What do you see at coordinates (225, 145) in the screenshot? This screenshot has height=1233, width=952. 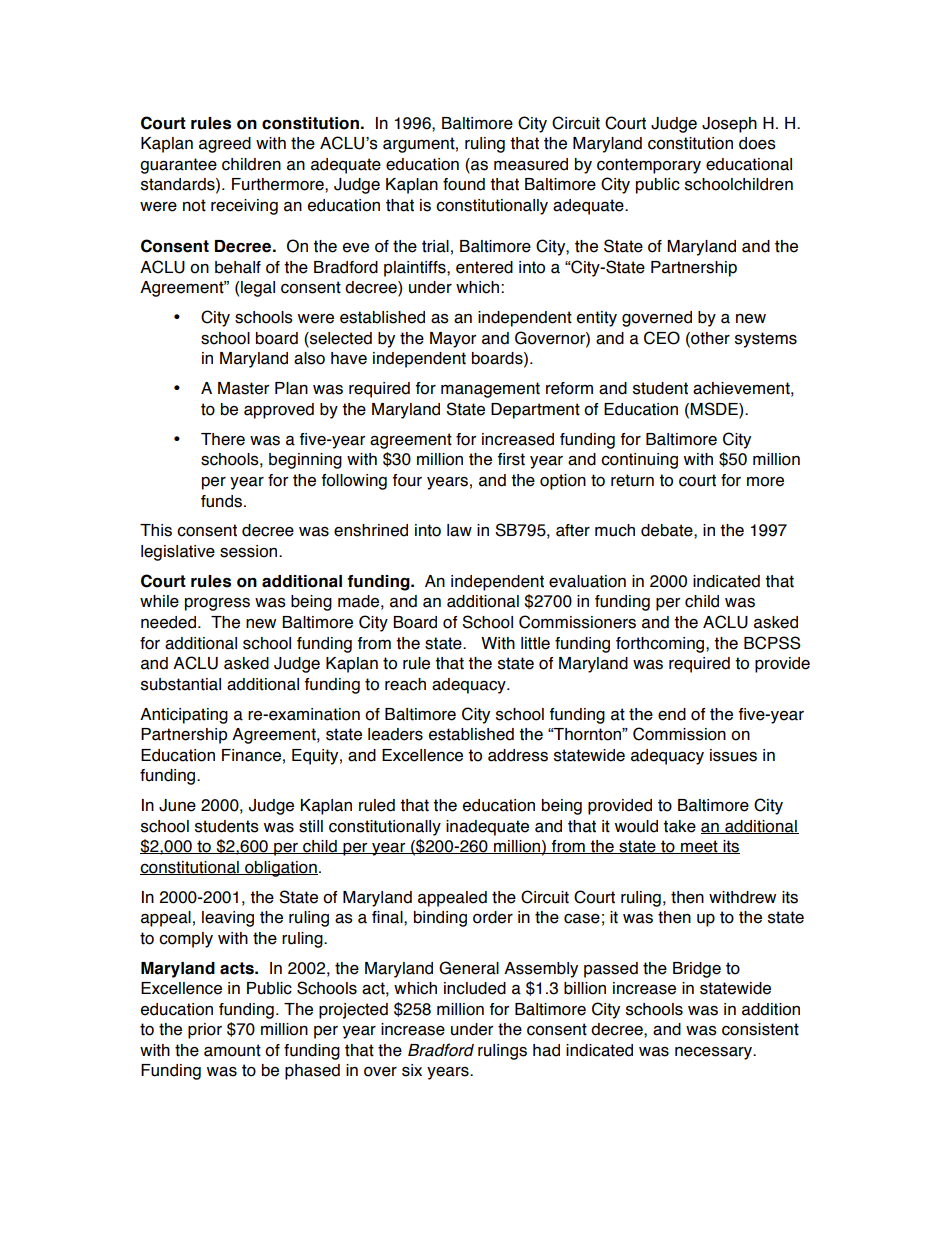 I see `agreed` at bounding box center [225, 145].
